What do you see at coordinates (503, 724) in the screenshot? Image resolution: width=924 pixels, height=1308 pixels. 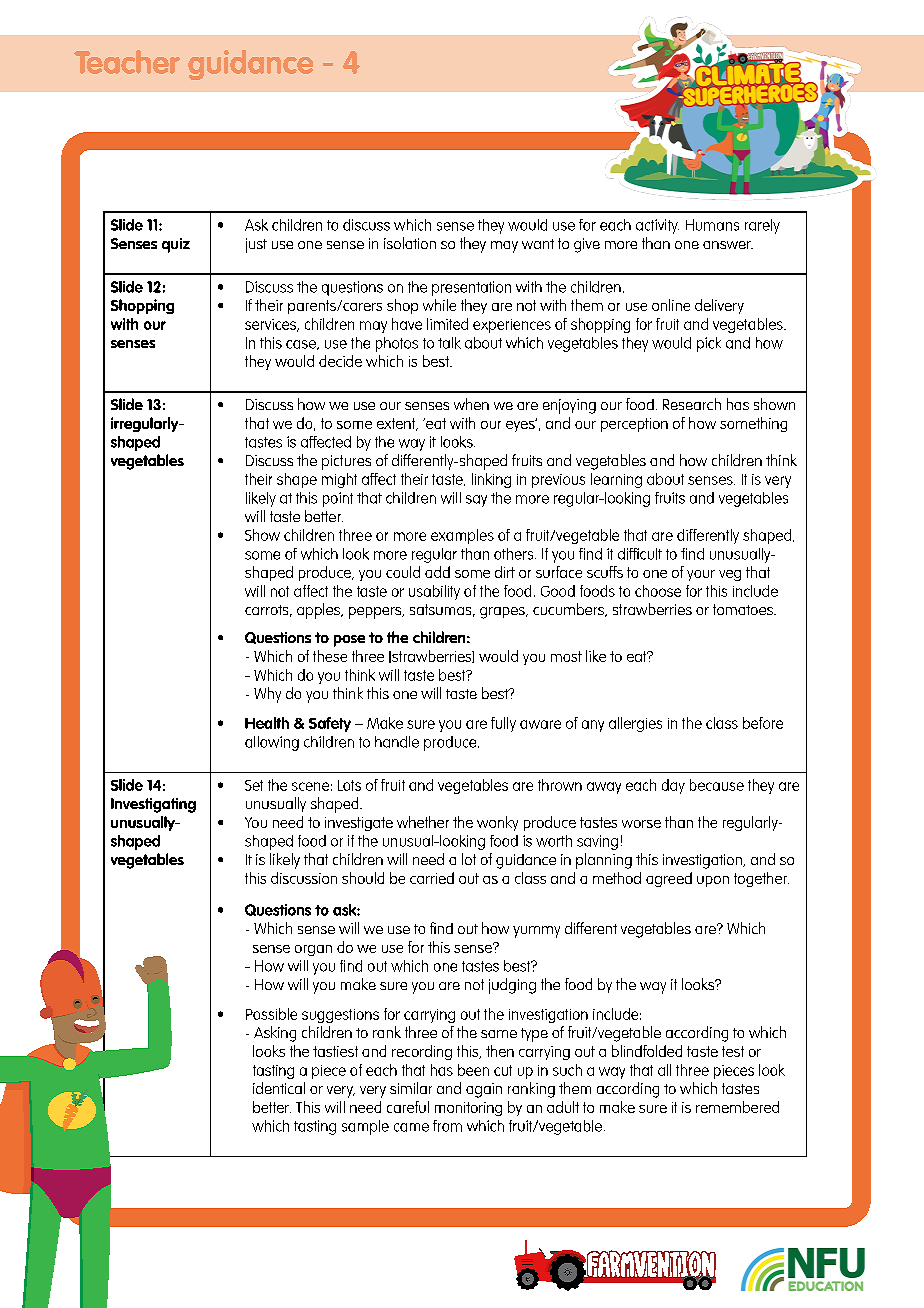 I see `fully` at bounding box center [503, 724].
